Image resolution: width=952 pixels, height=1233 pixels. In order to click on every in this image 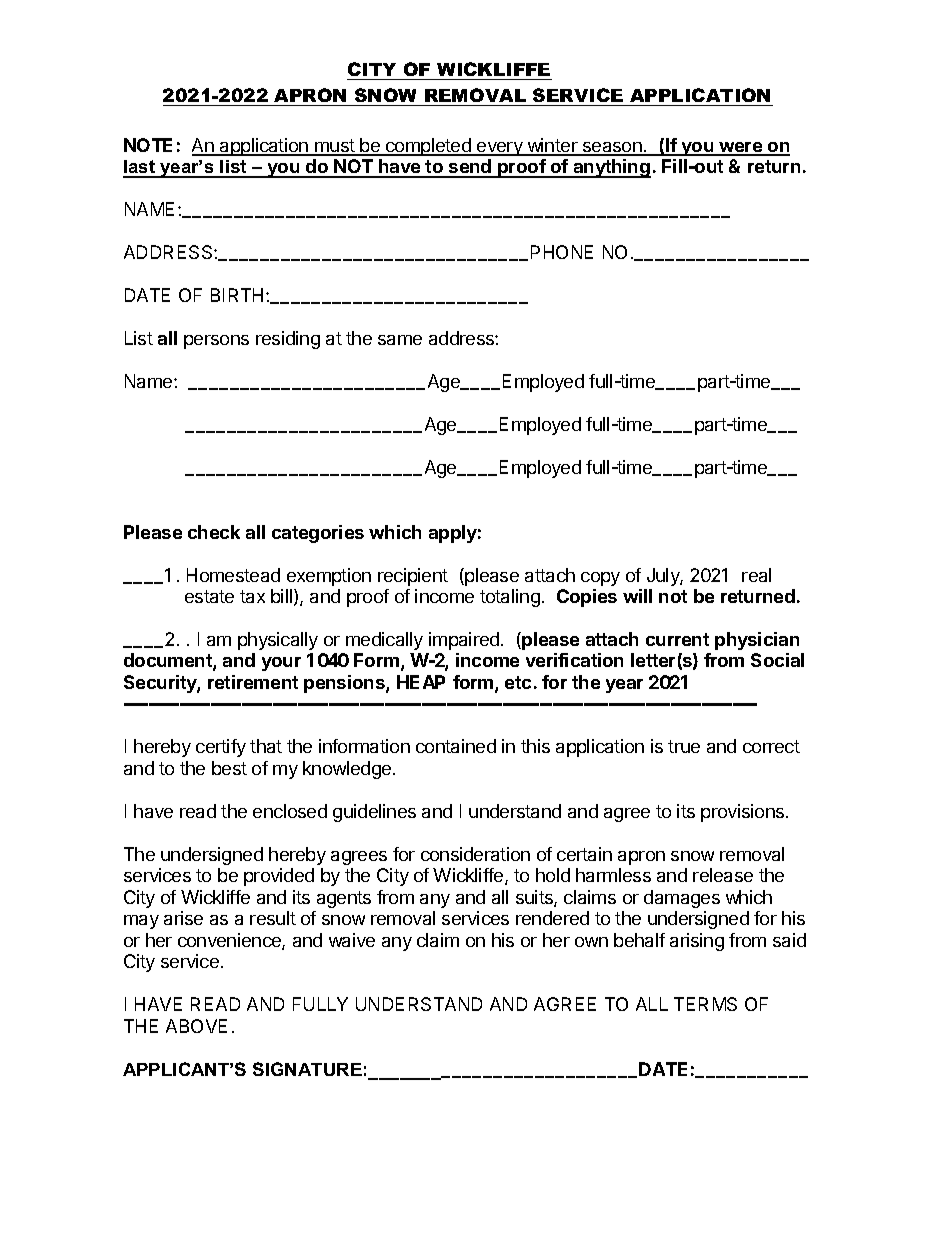, I will do `click(500, 149)`.
